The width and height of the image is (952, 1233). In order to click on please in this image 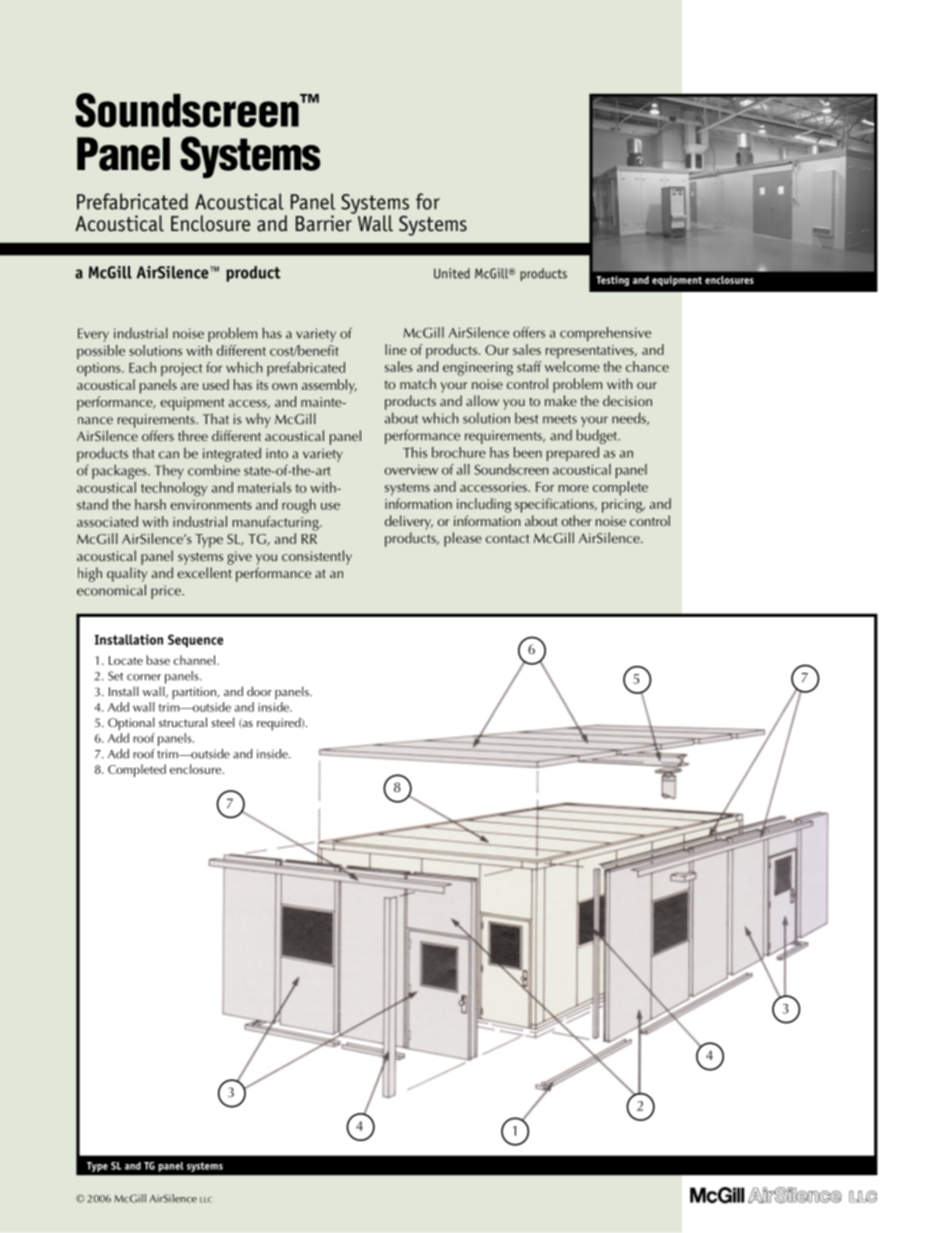, I will do `click(463, 539)`.
